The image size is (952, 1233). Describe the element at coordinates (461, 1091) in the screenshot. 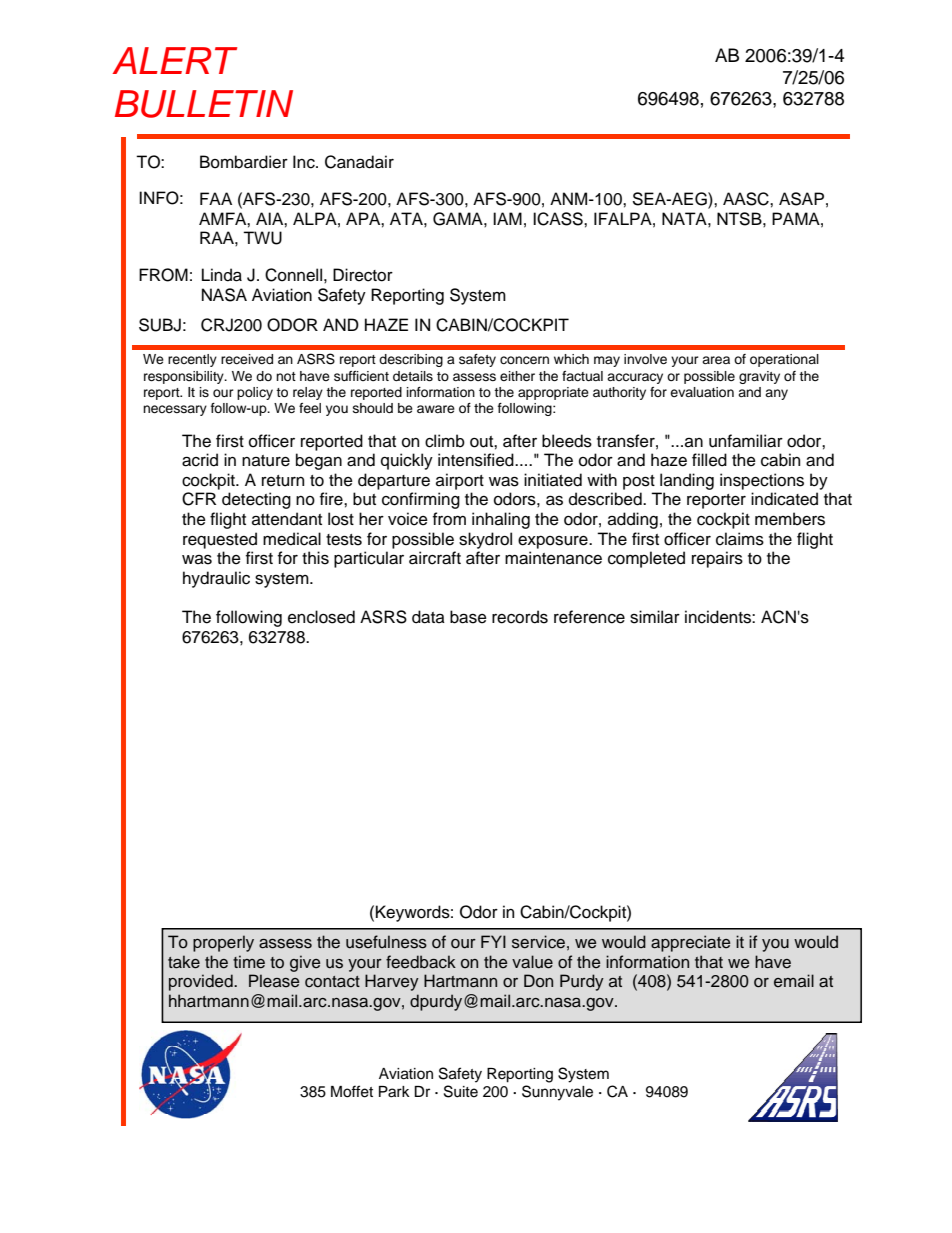

I see `Suite` at that location.
